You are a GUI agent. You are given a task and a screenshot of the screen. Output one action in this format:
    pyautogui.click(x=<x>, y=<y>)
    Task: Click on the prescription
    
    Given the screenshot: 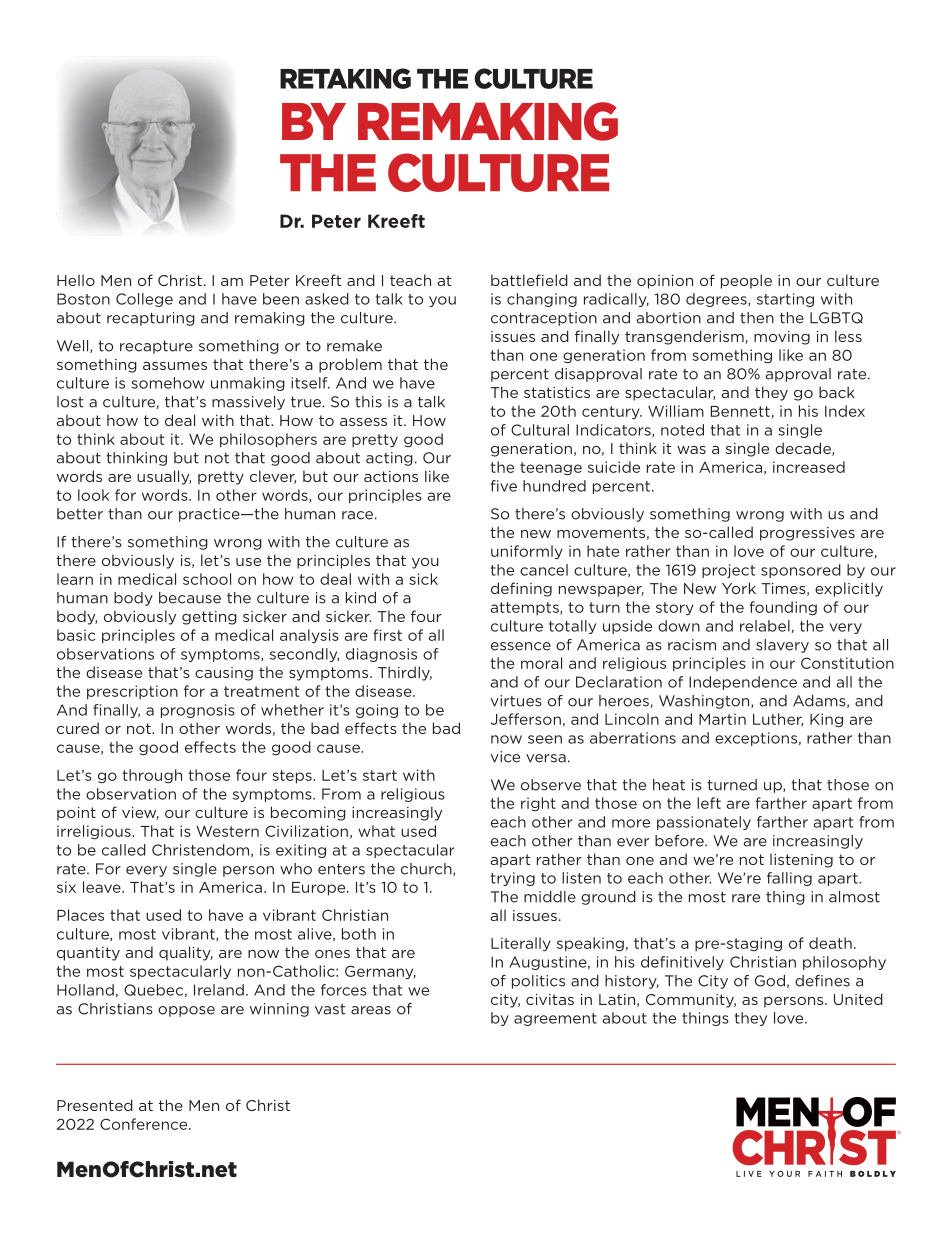 What is the action you would take?
    pyautogui.click(x=132, y=692)
